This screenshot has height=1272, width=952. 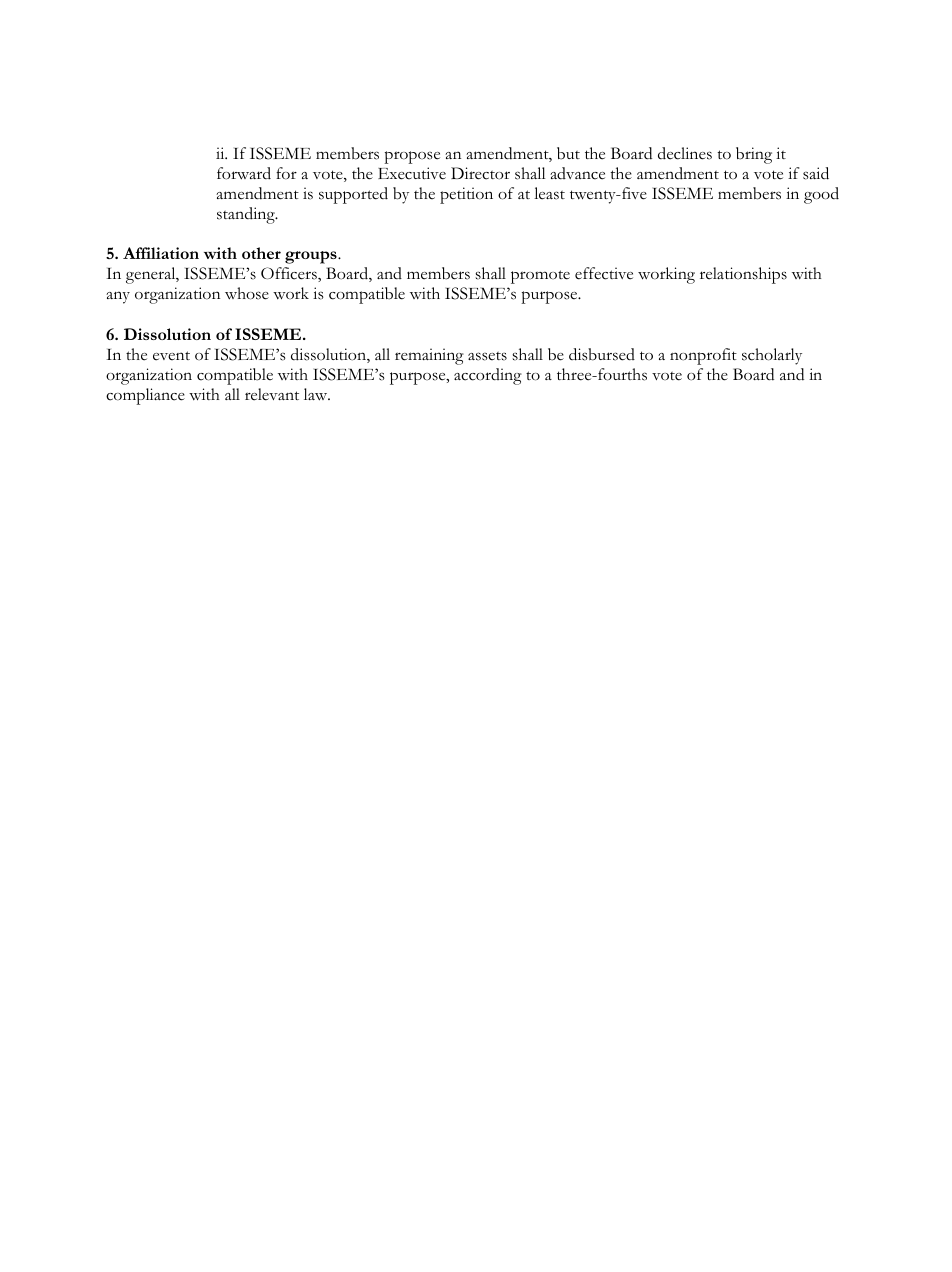 I want to click on according, so click(x=488, y=376).
